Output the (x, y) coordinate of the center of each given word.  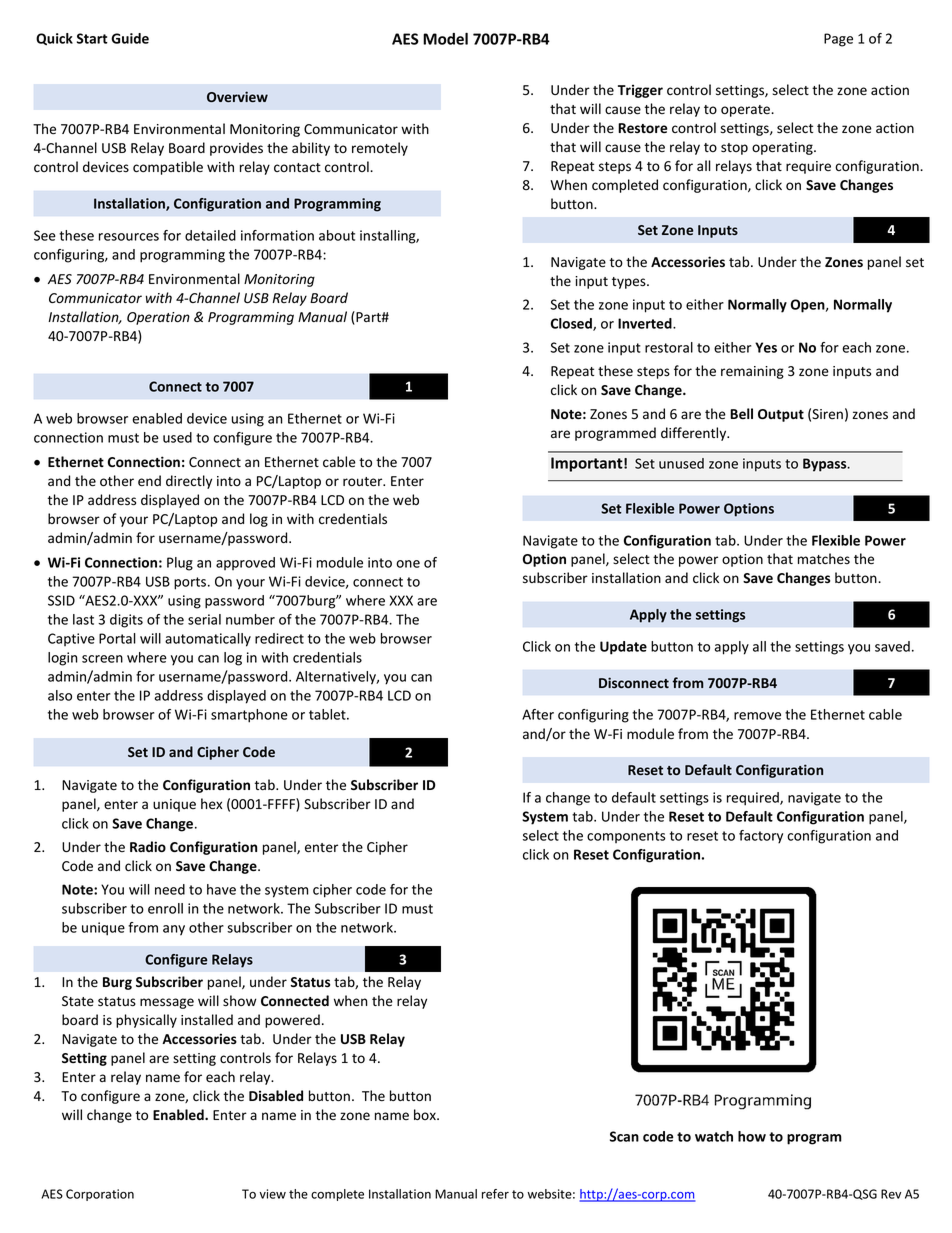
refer (495, 1194)
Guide (130, 38)
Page (838, 40)
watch (714, 1136)
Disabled (276, 1096)
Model (445, 39)
